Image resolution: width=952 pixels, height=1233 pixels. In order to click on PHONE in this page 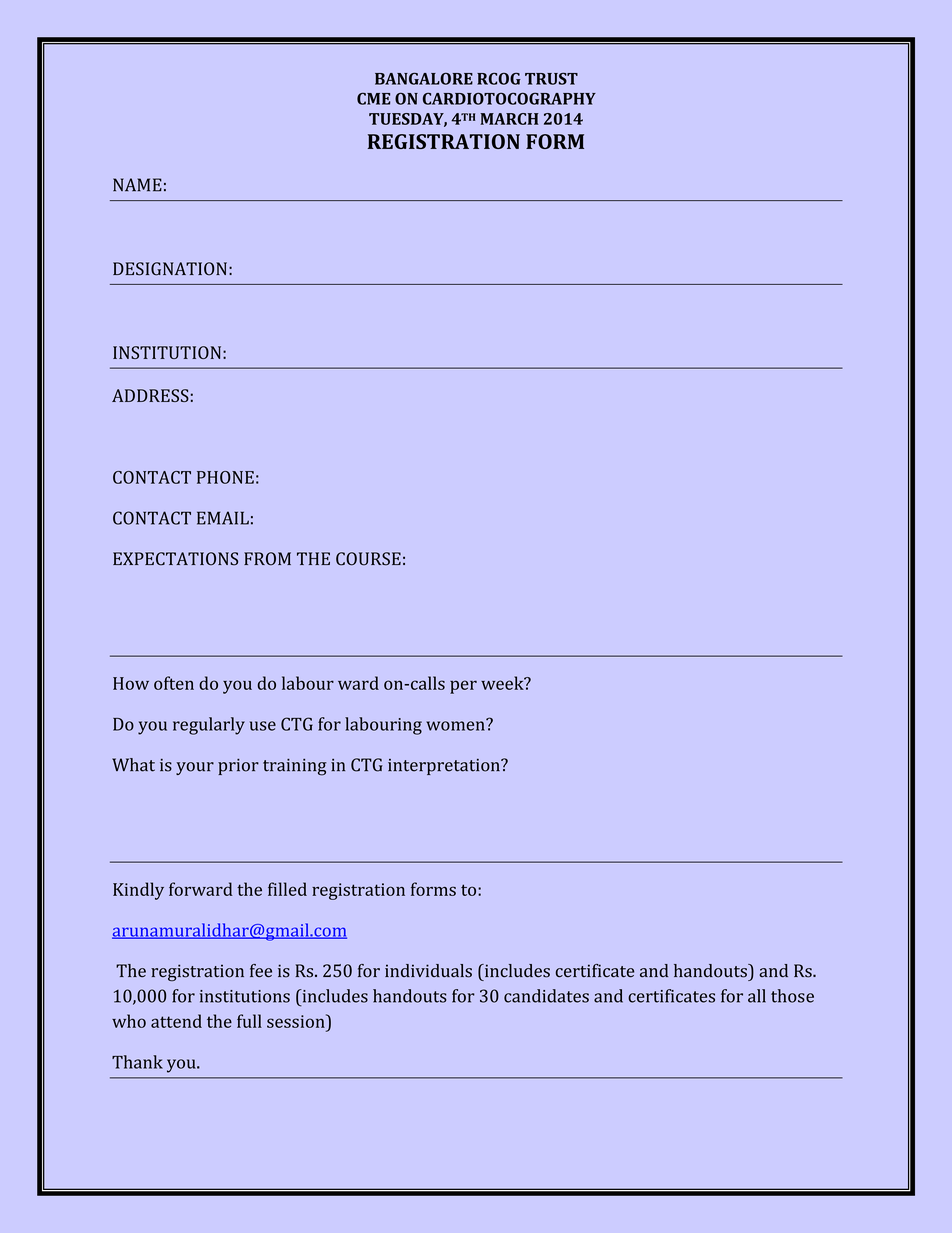, I will do `click(225, 477)`.
